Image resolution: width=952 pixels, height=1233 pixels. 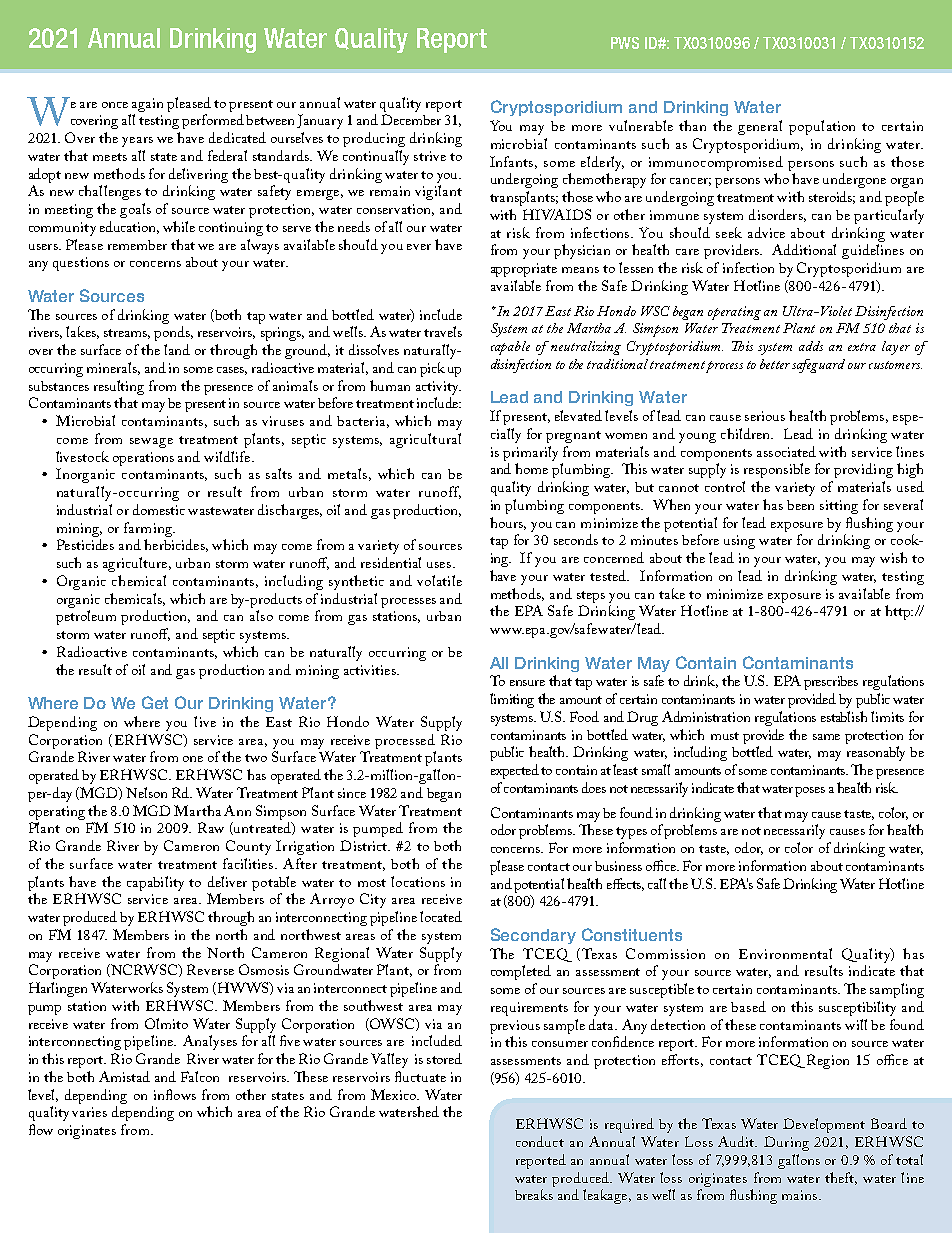 What do you see at coordinates (411, 119) in the page?
I see `December` at bounding box center [411, 119].
